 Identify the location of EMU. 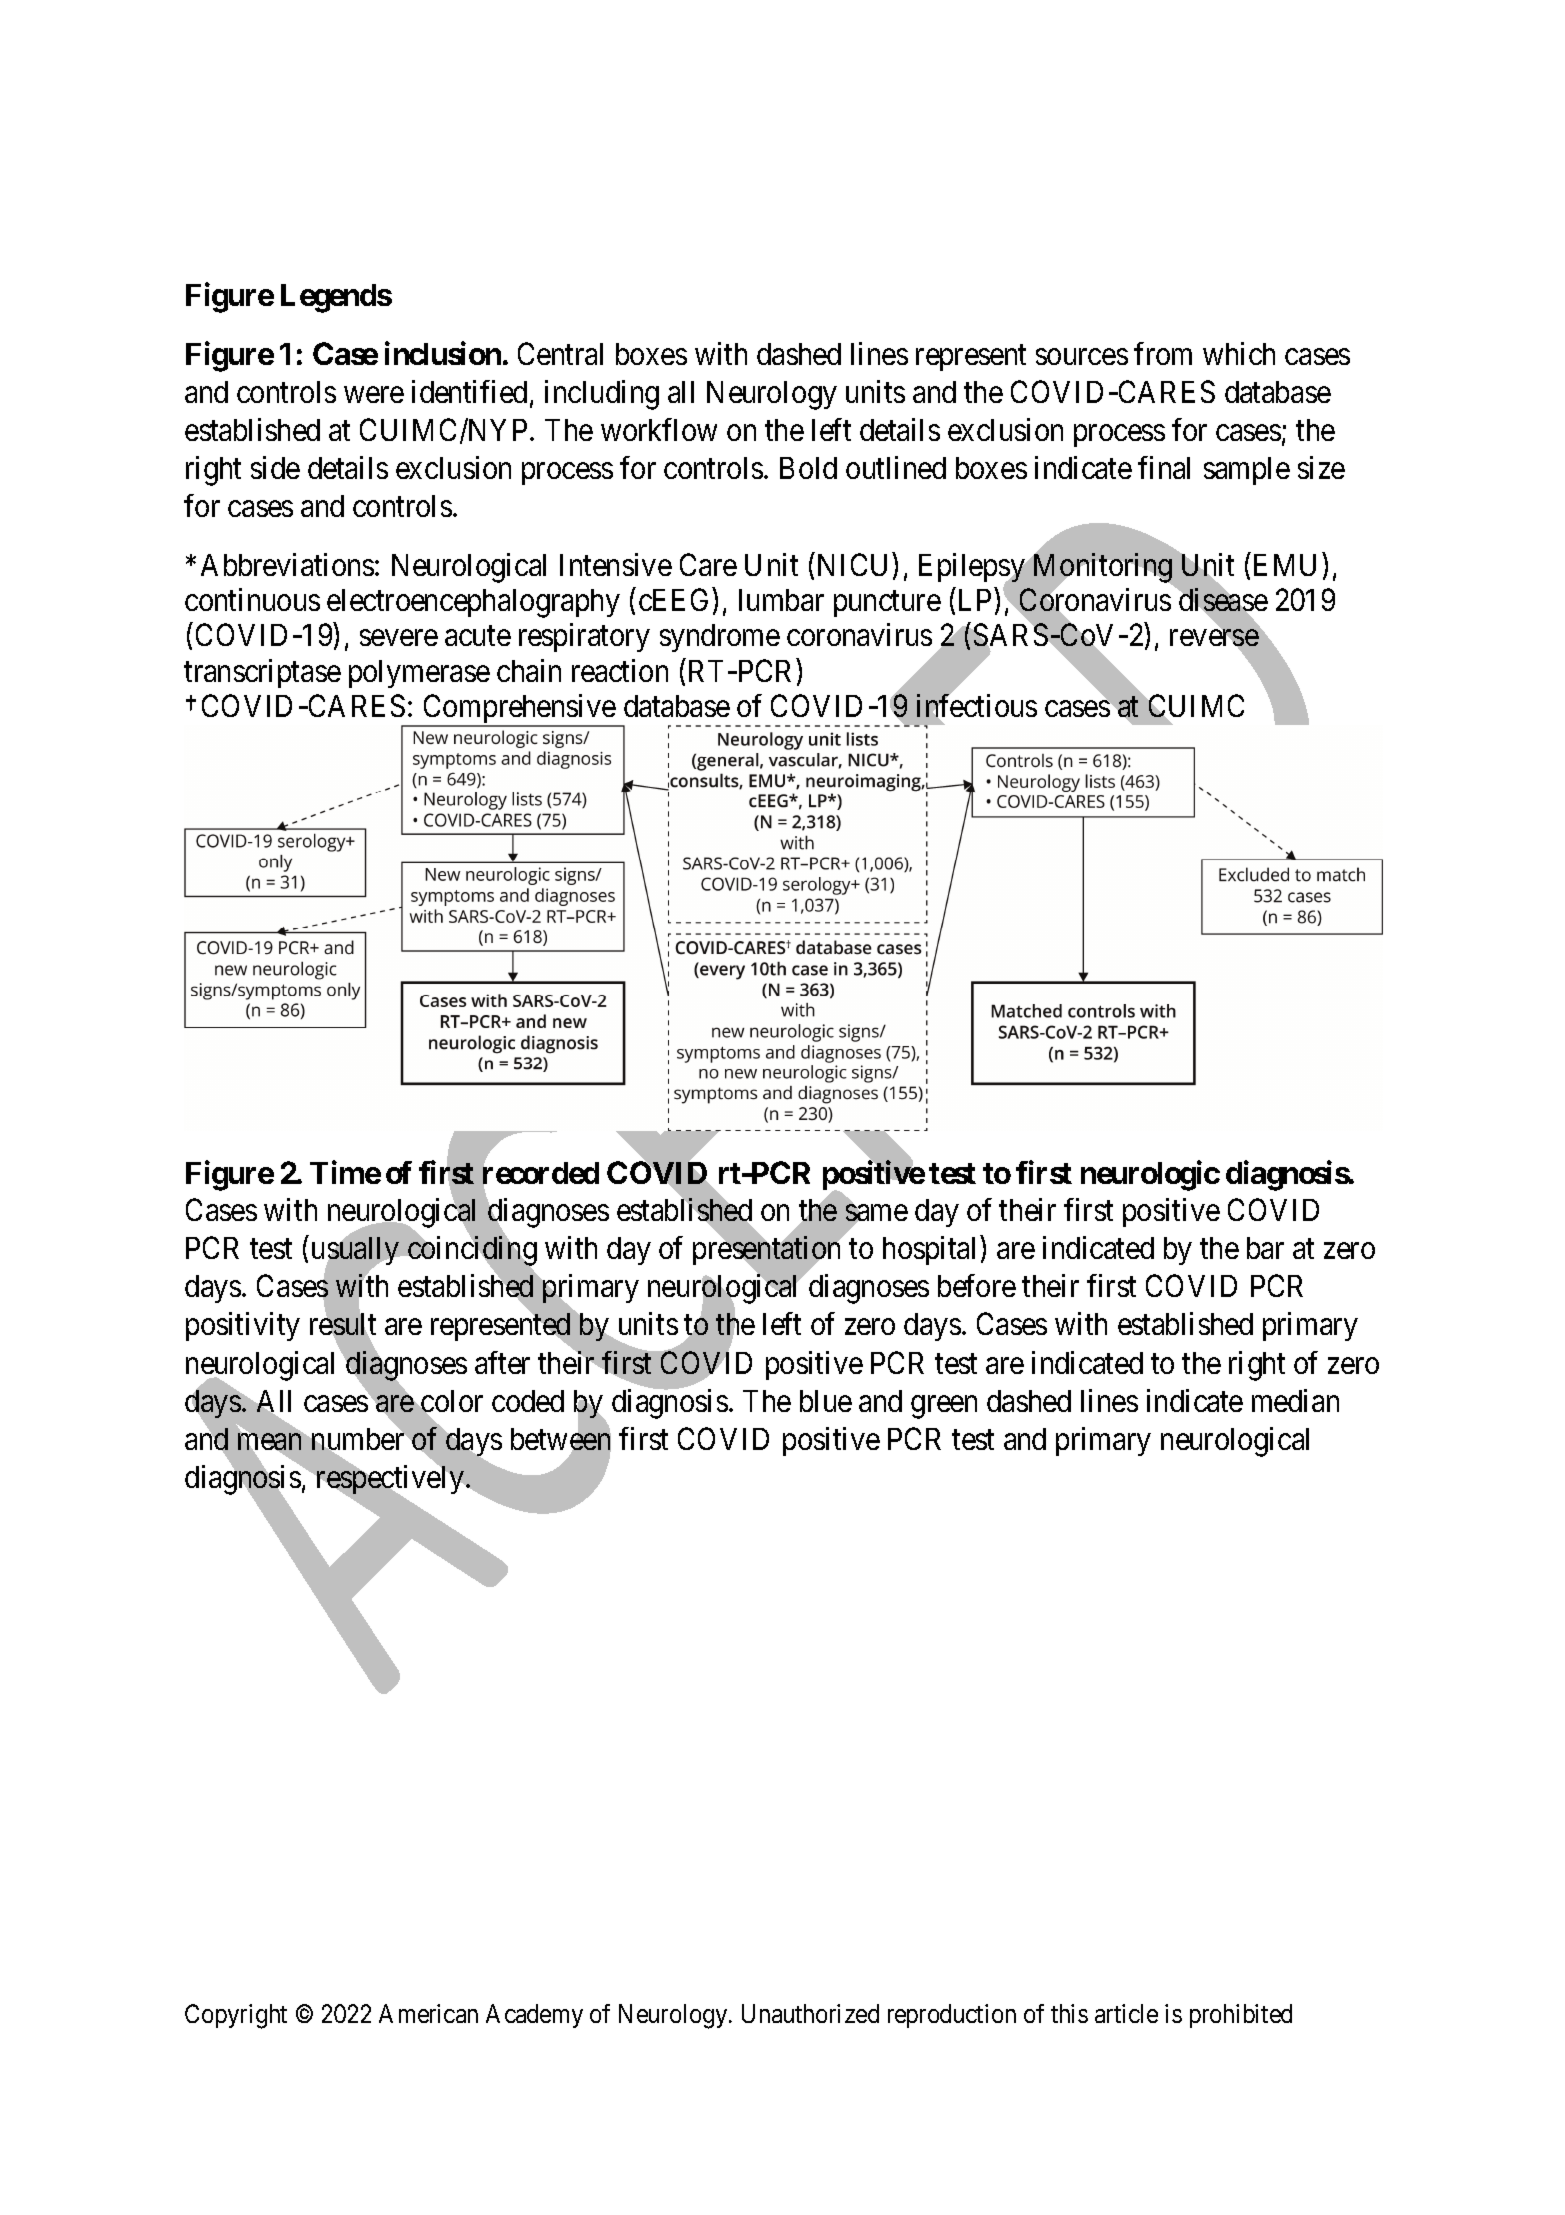
(1285, 565).
